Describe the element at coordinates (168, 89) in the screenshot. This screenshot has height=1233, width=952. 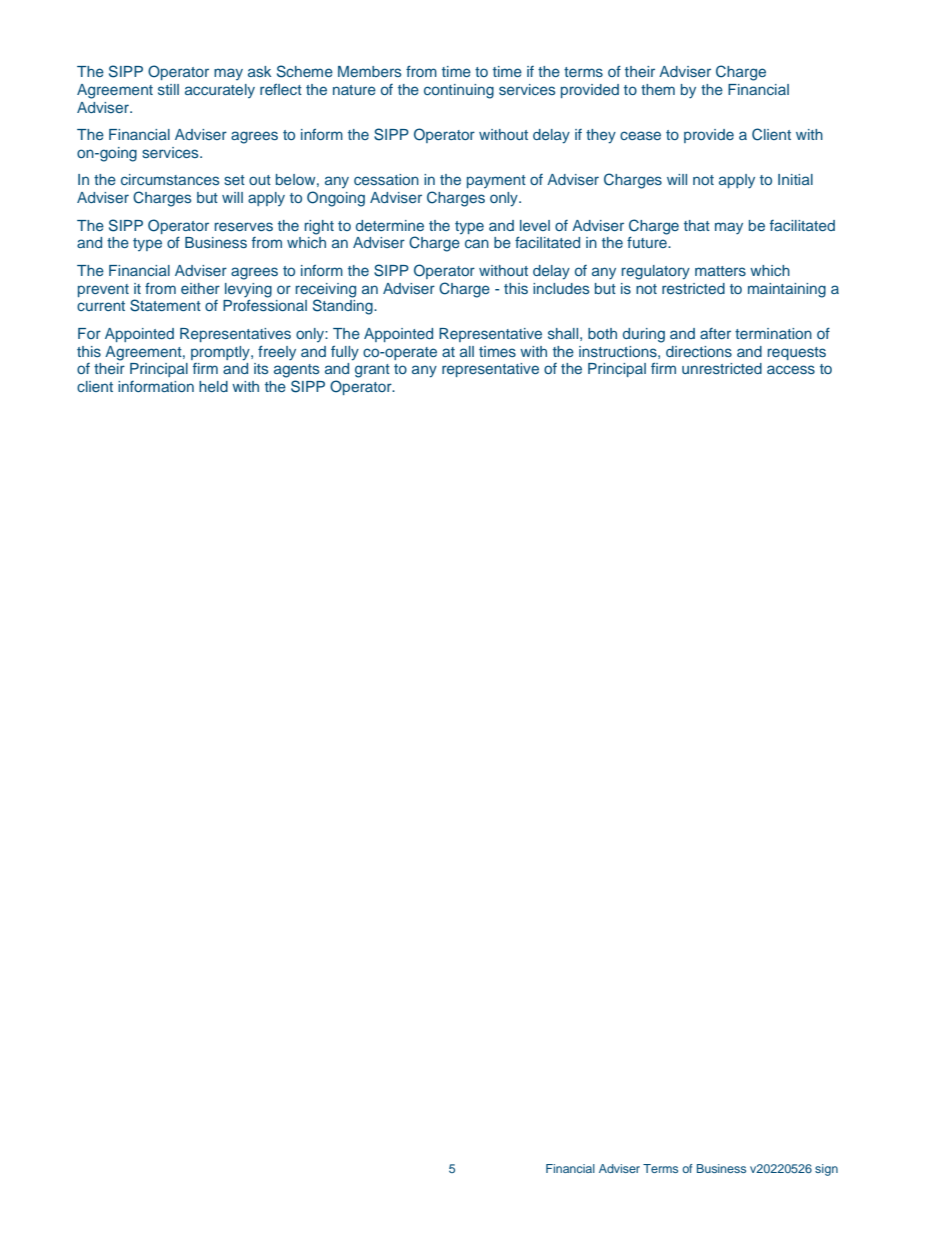
I see `still` at that location.
